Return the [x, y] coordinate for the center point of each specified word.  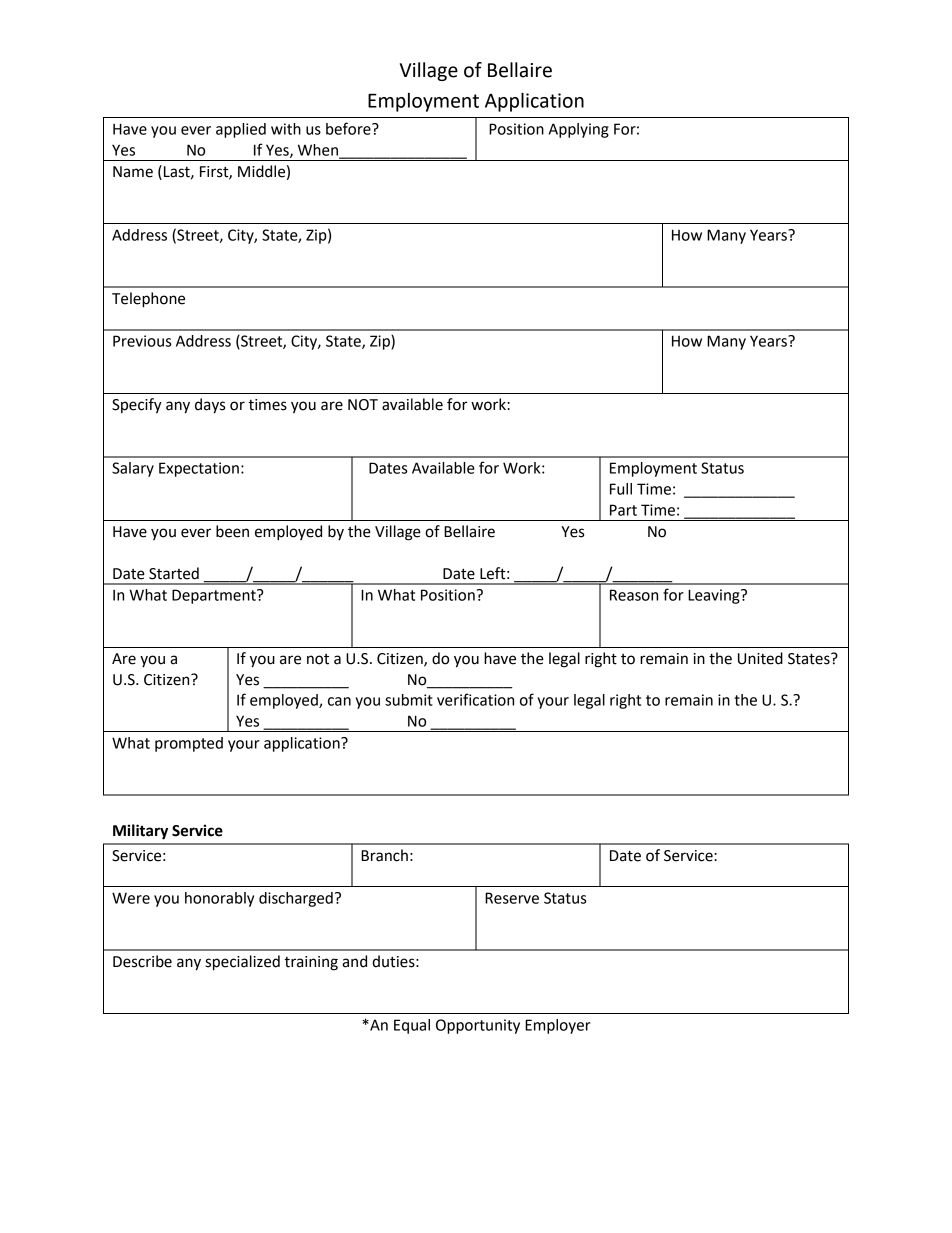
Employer [558, 1026]
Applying [579, 130]
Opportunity [478, 1026]
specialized [242, 963]
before [349, 128]
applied [241, 130]
